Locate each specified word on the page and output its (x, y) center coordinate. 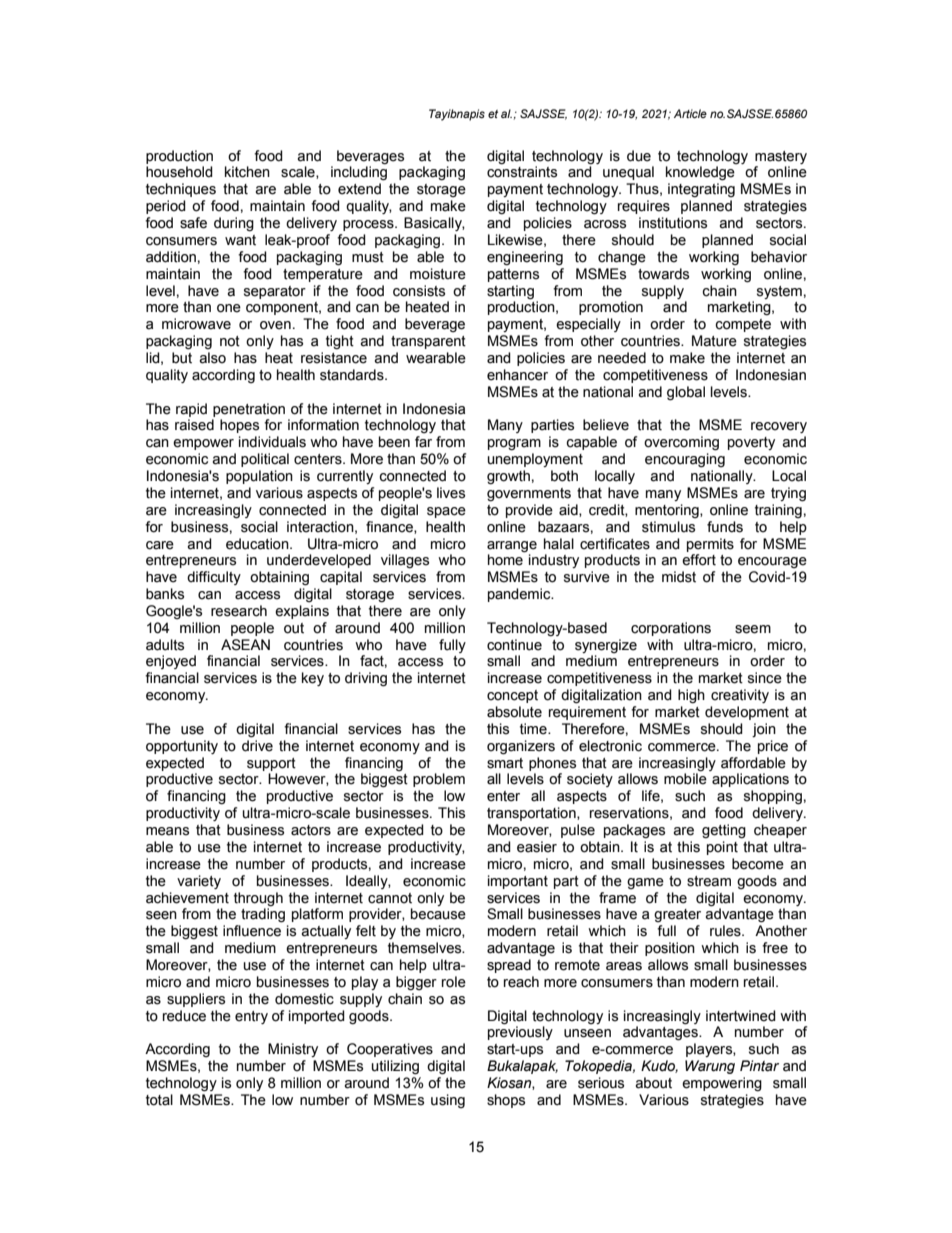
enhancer (517, 375)
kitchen (247, 172)
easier (537, 847)
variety (199, 882)
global (686, 393)
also (212, 358)
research (239, 611)
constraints (522, 172)
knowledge (700, 173)
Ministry (293, 1050)
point (722, 848)
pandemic (520, 595)
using (448, 1101)
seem (753, 629)
